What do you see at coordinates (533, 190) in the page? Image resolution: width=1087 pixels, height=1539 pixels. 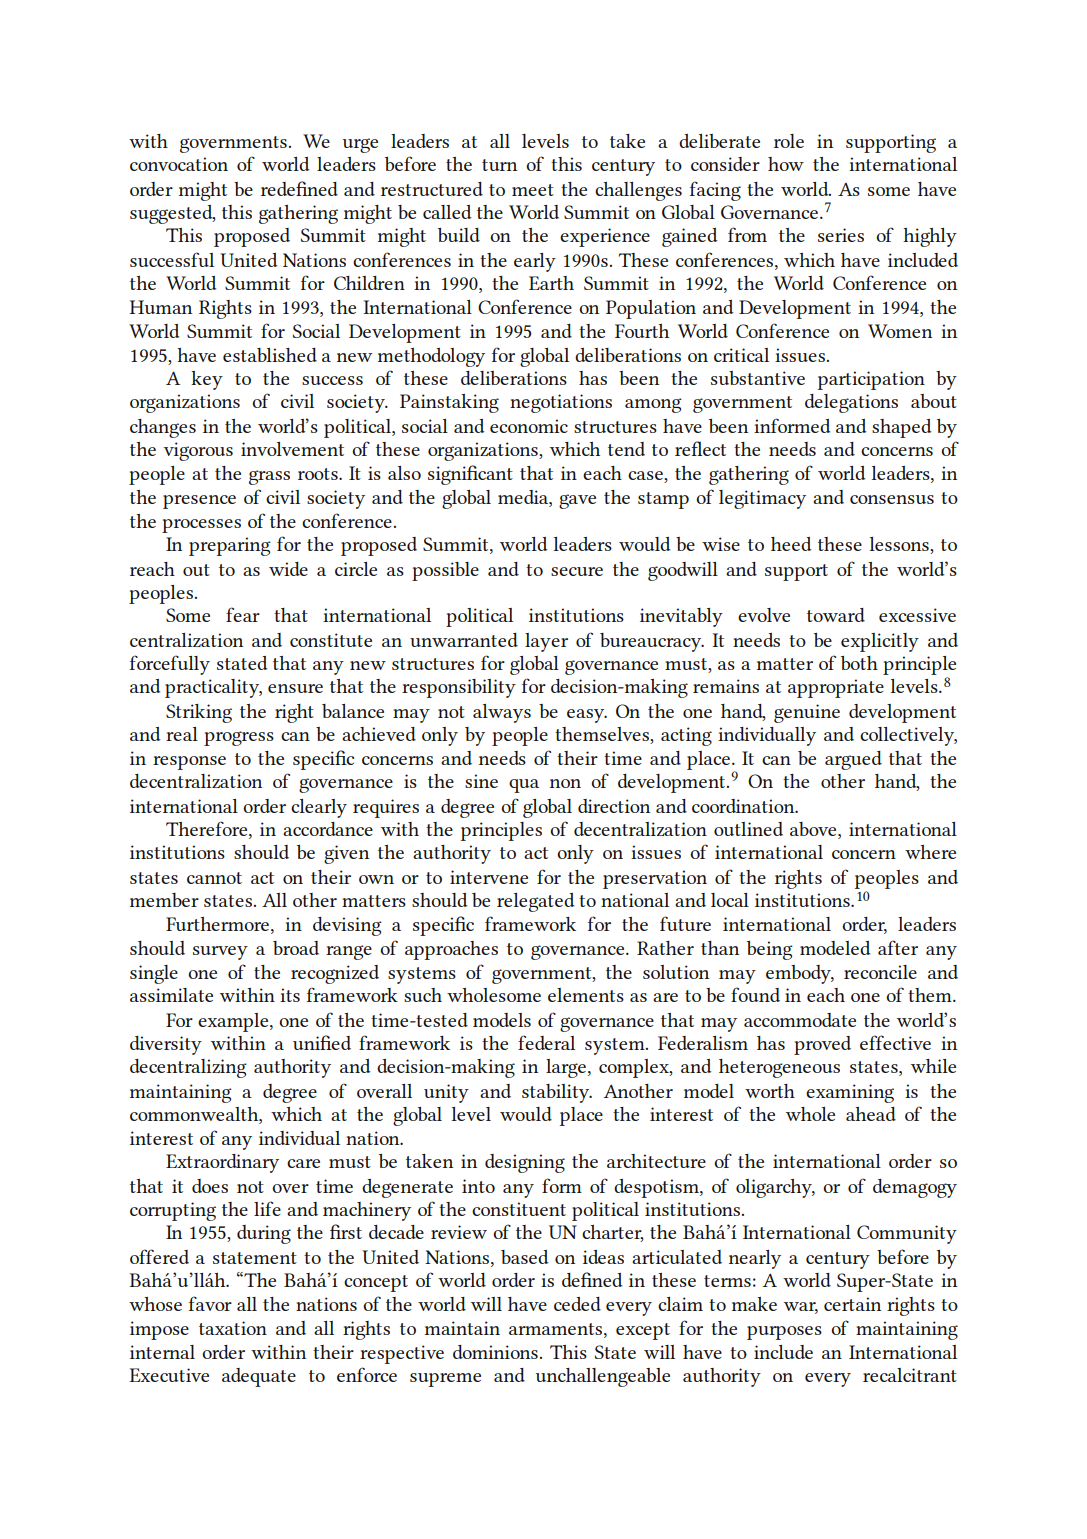 I see `meet` at bounding box center [533, 190].
